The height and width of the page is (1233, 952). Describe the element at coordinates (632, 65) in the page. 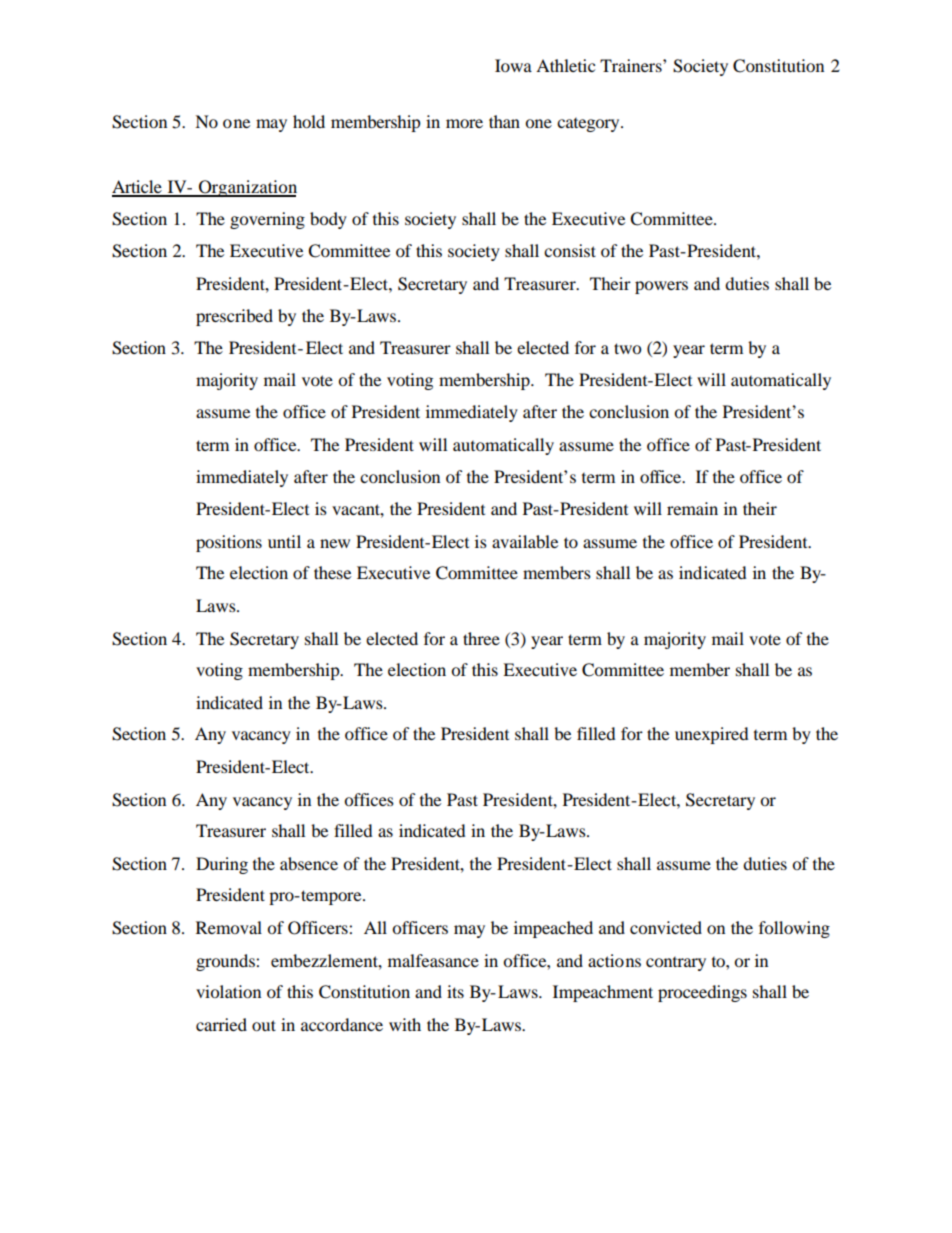

I see `Trainers` at that location.
